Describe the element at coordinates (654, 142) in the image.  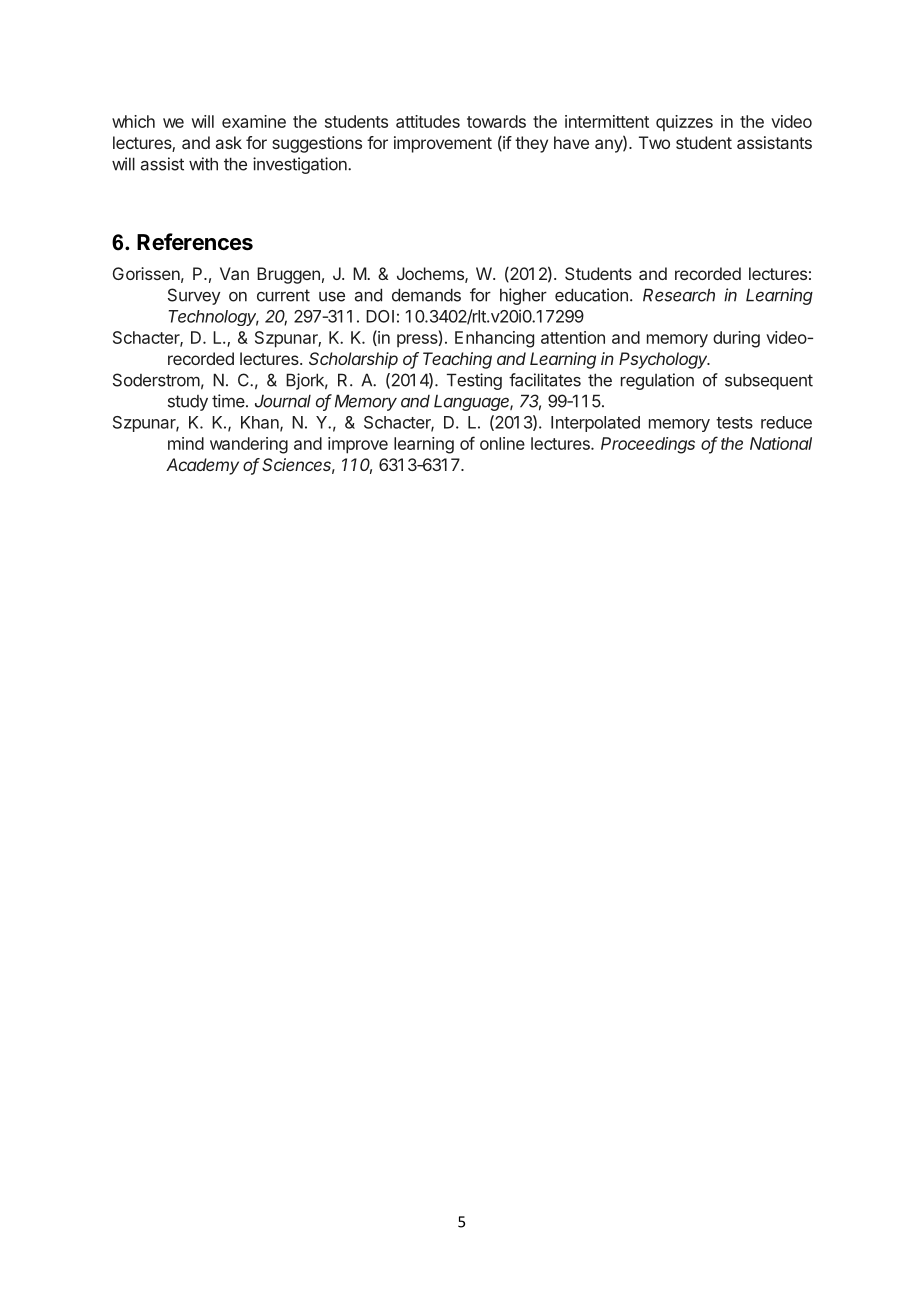
I see `Two` at that location.
